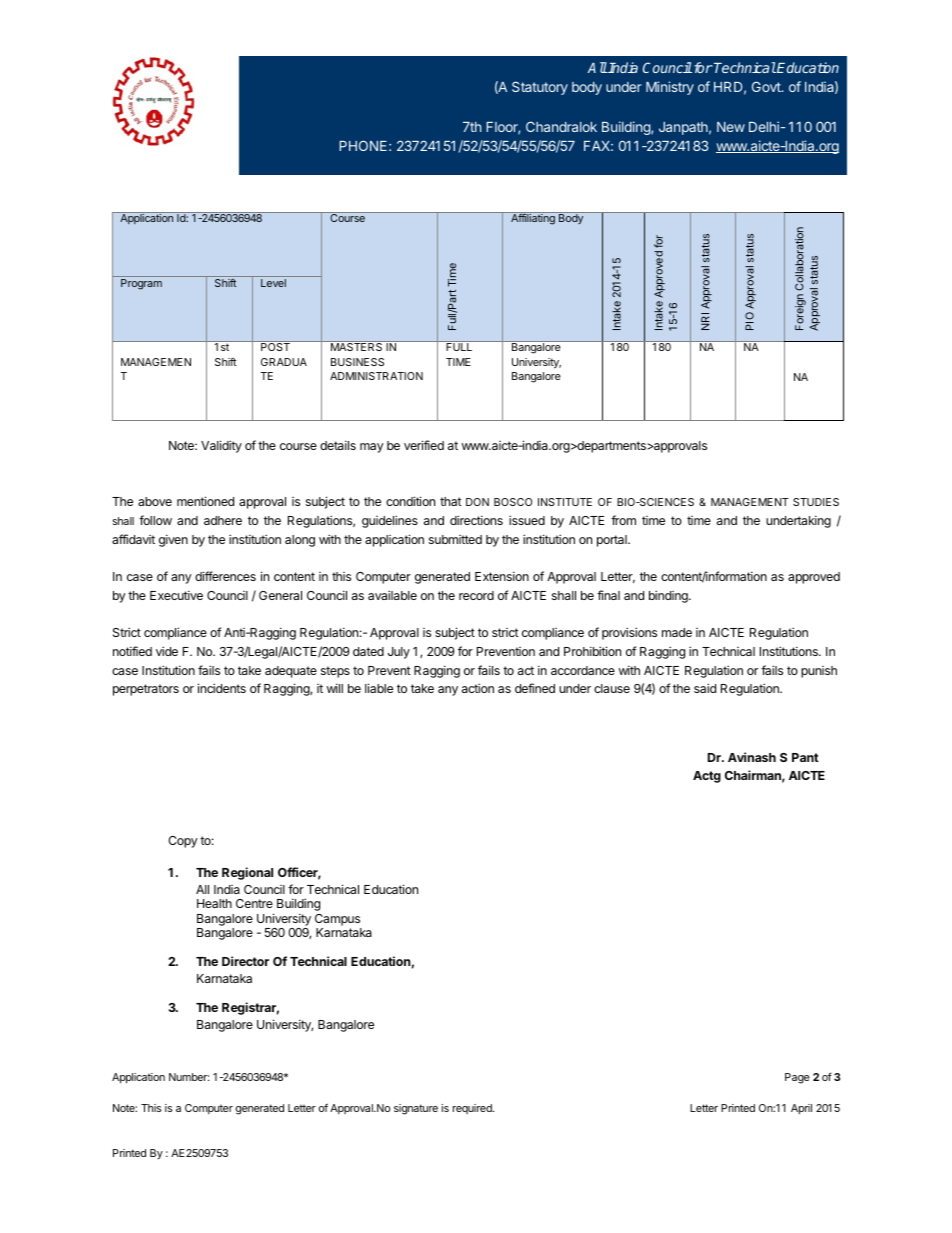 This screenshot has height=1233, width=952. What do you see at coordinates (752, 757) in the screenshot?
I see `Avinash` at bounding box center [752, 757].
